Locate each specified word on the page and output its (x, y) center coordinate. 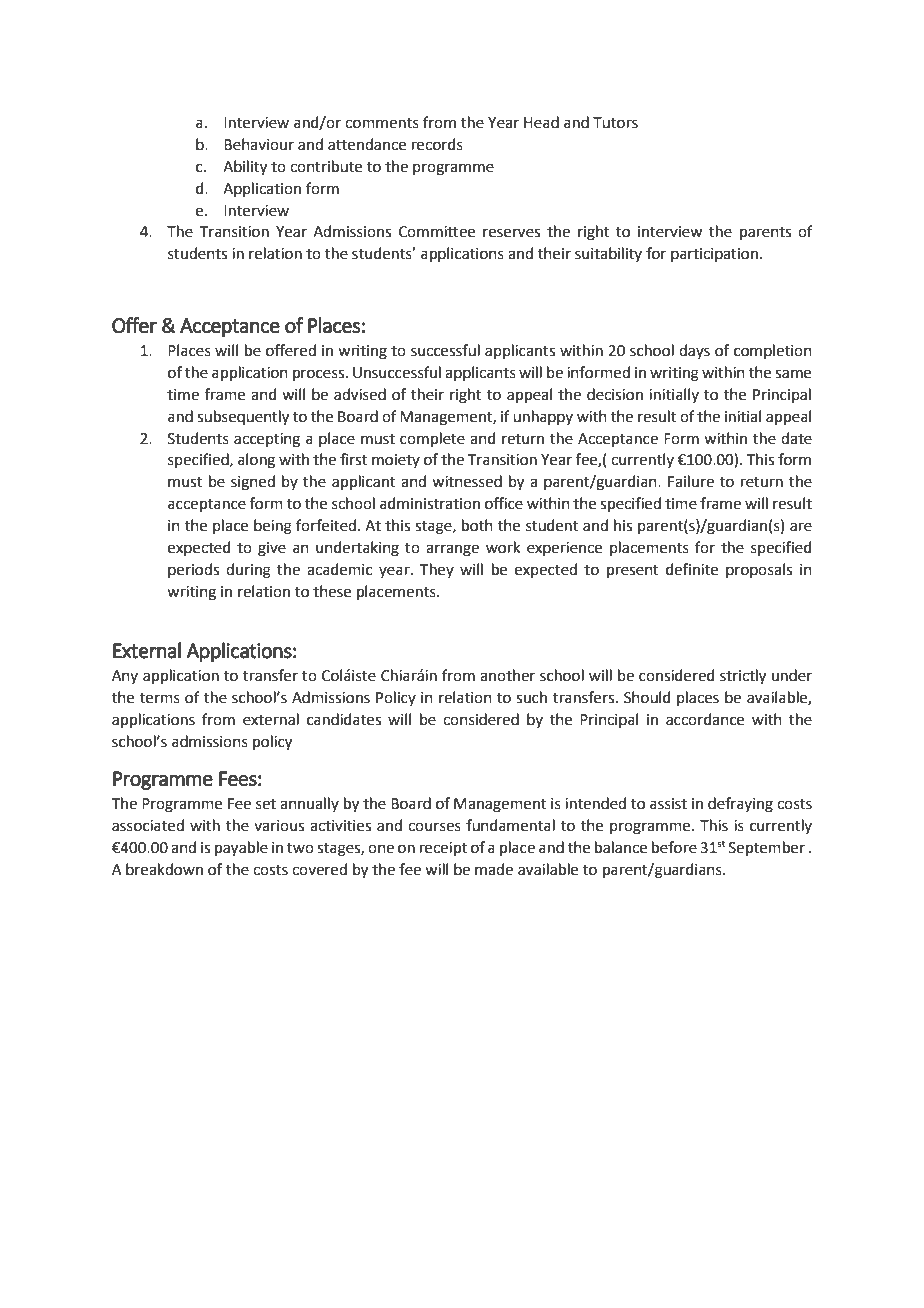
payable (241, 849)
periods (193, 570)
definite (692, 569)
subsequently (243, 418)
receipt (443, 849)
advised (360, 394)
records (437, 144)
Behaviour (259, 144)
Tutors (615, 123)
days (694, 351)
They (437, 570)
